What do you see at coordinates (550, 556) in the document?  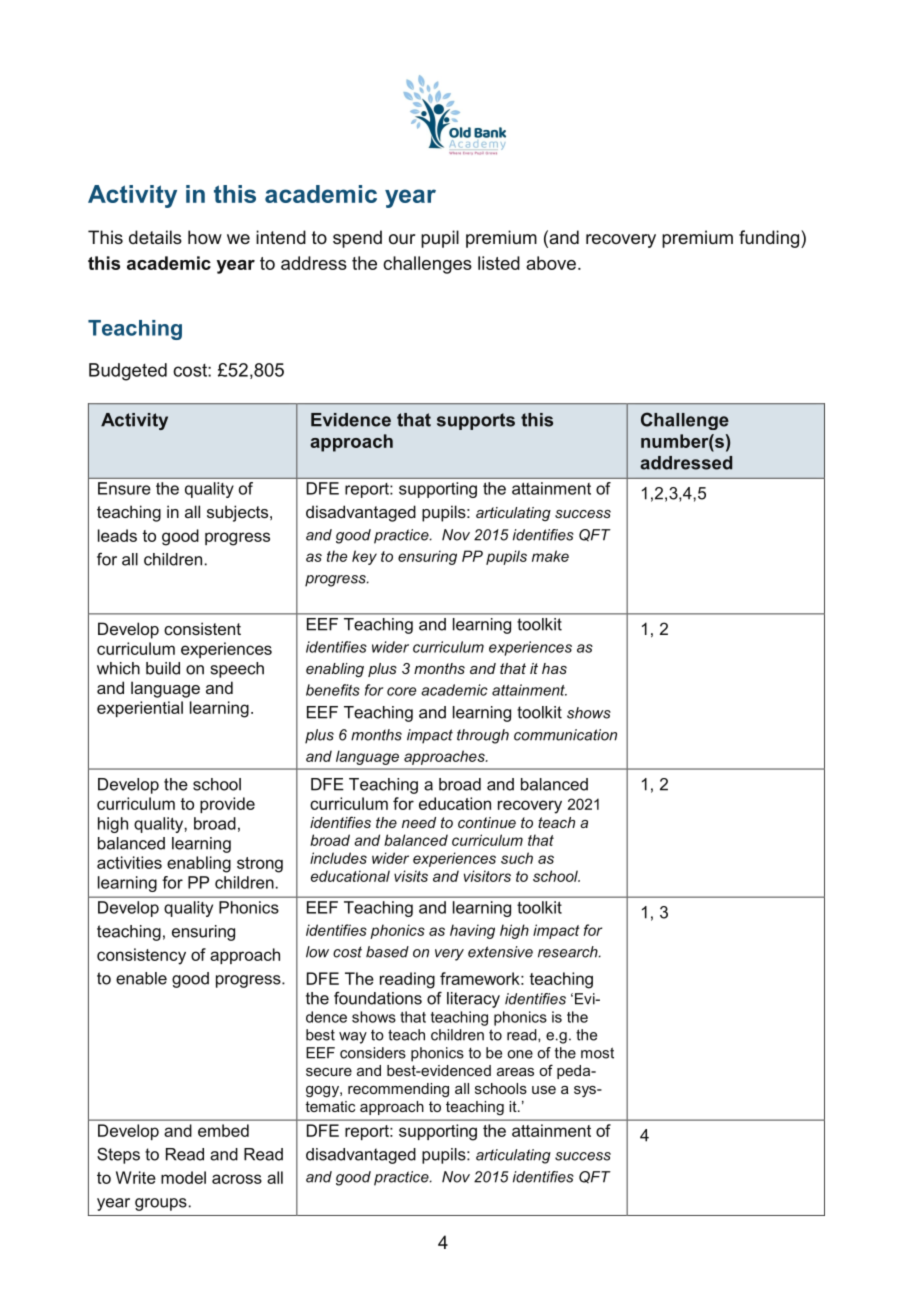 I see `make` at bounding box center [550, 556].
